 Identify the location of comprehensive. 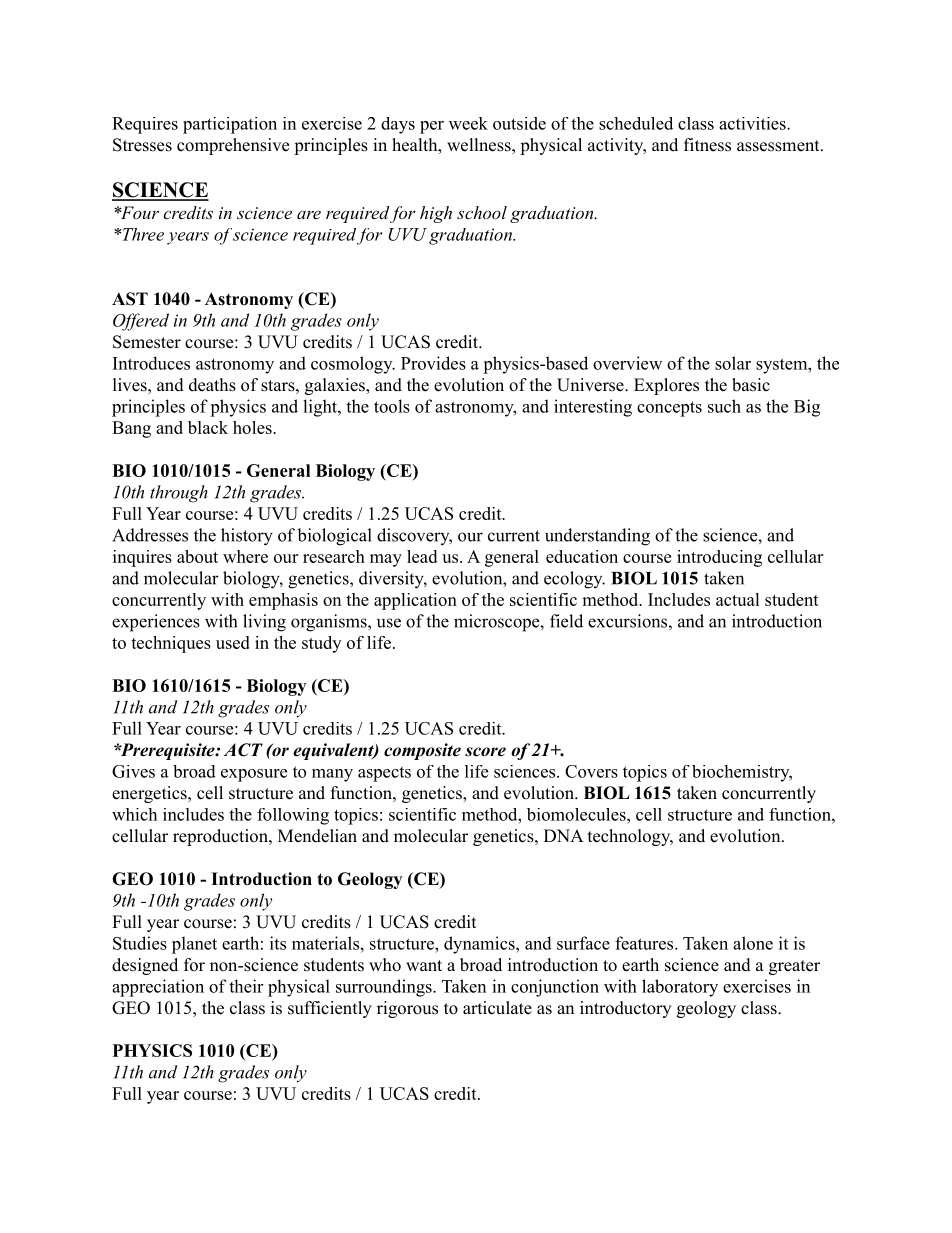
(233, 146).
